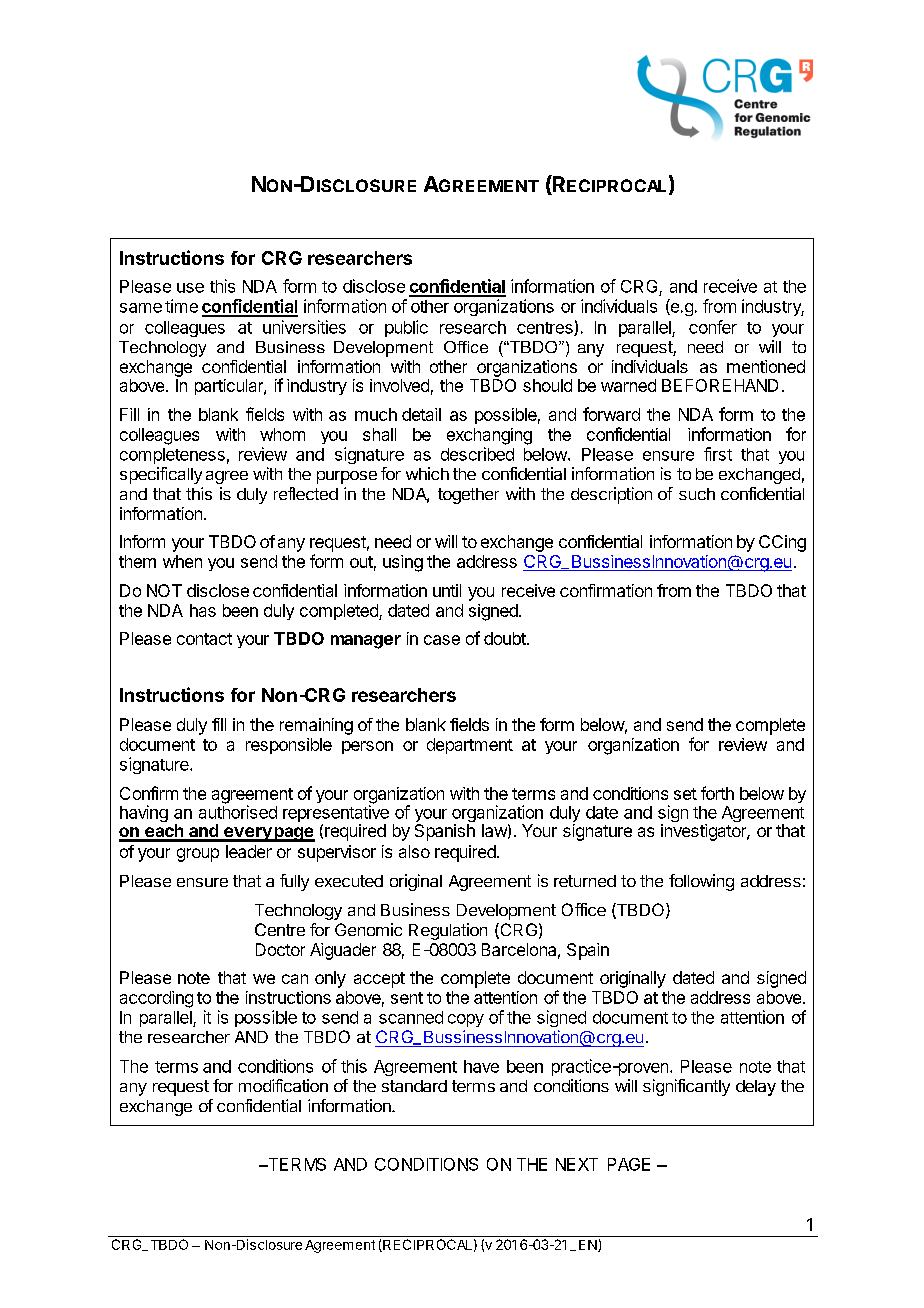 The width and height of the screenshot is (924, 1308). I want to click on set, so click(685, 794).
